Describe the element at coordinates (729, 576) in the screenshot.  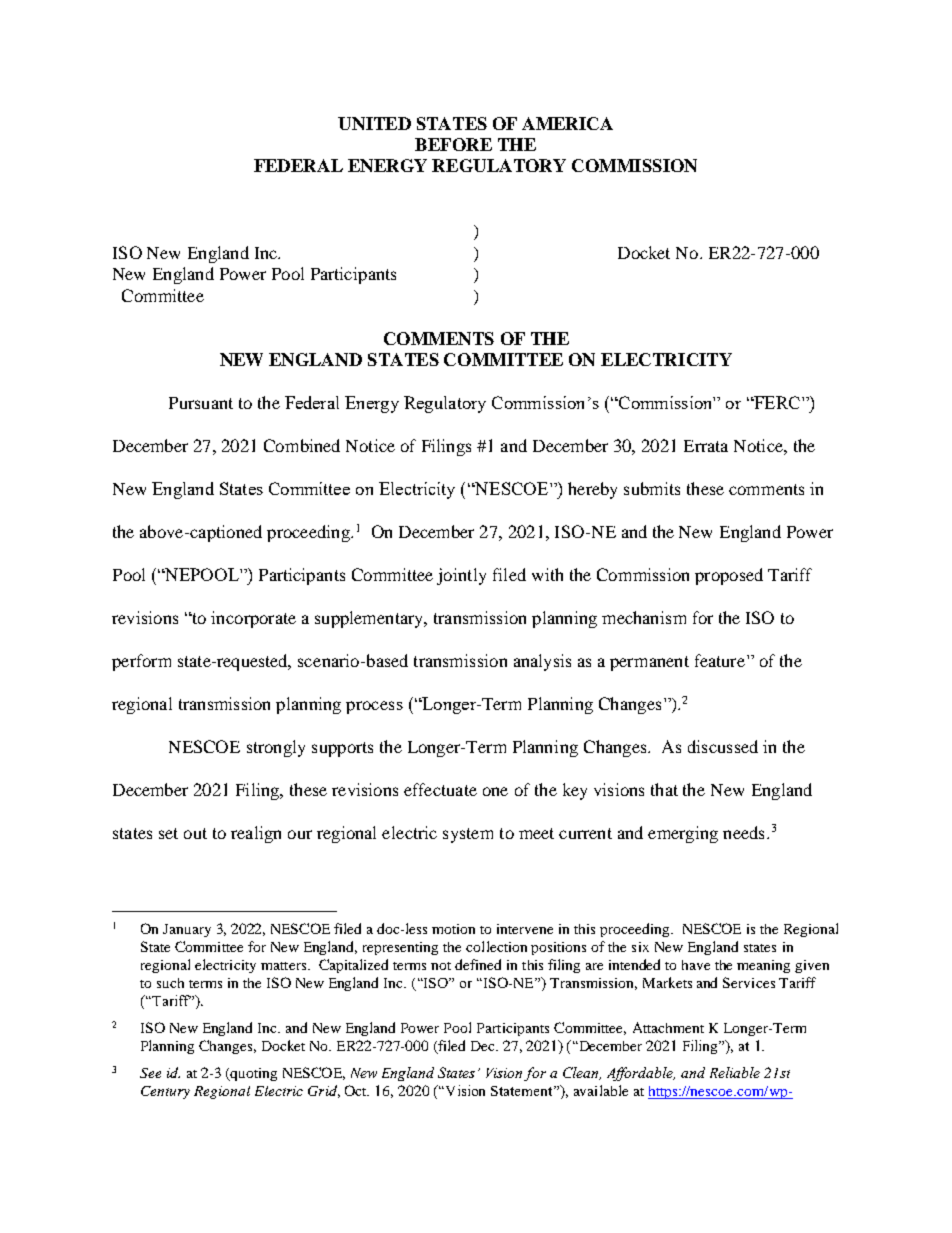
I see `proposed` at that location.
